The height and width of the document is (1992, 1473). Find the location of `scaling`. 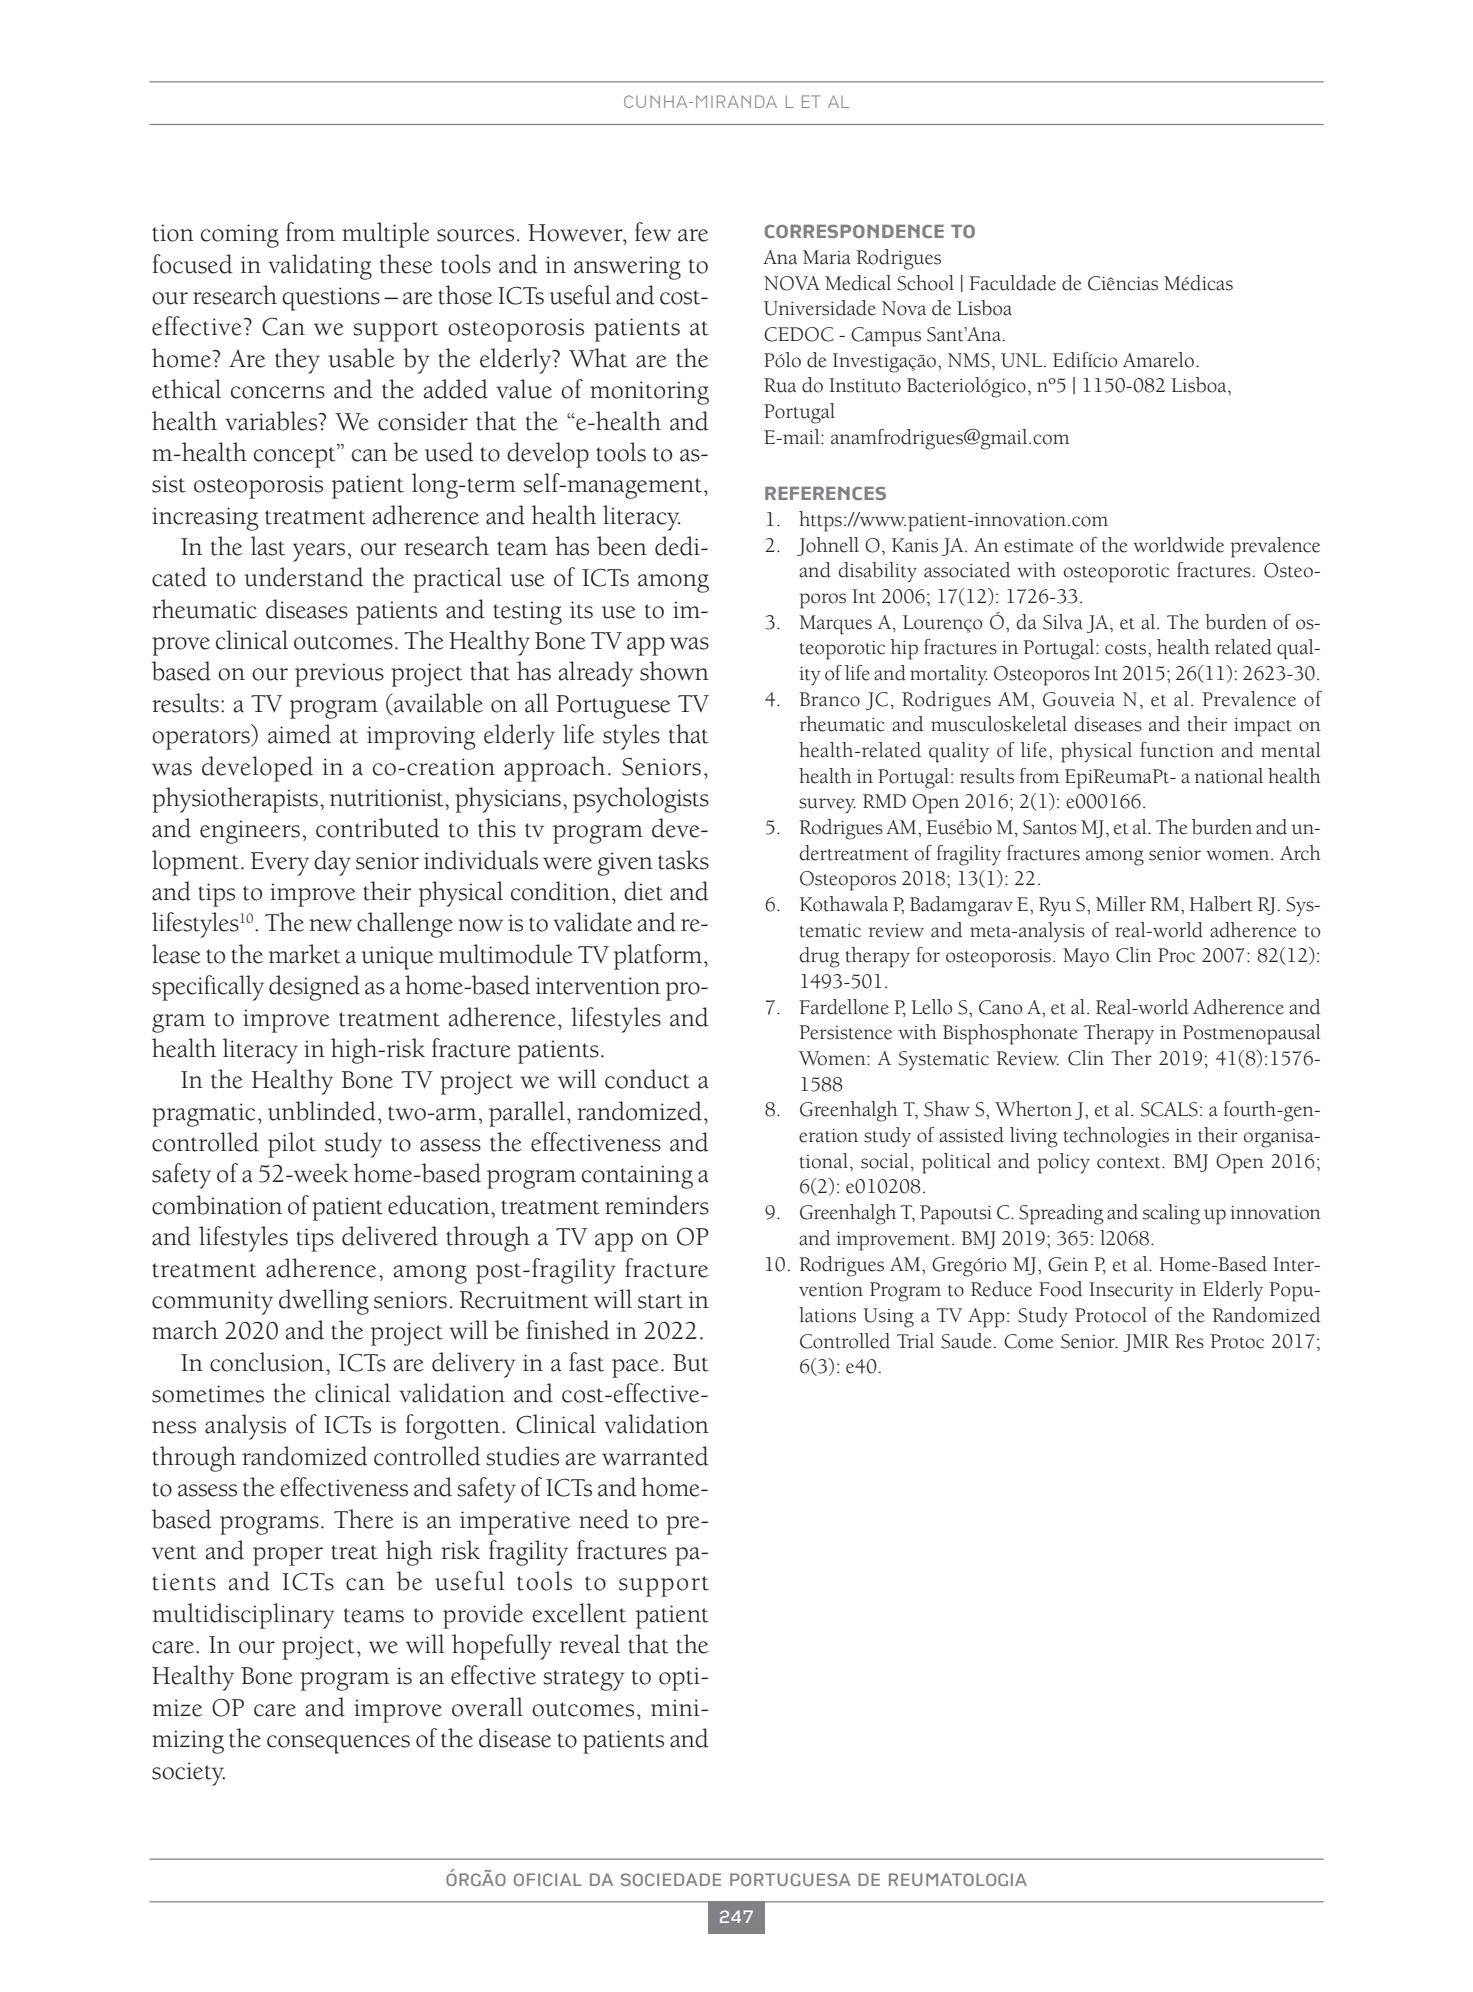

scaling is located at coordinates (1171, 1214).
